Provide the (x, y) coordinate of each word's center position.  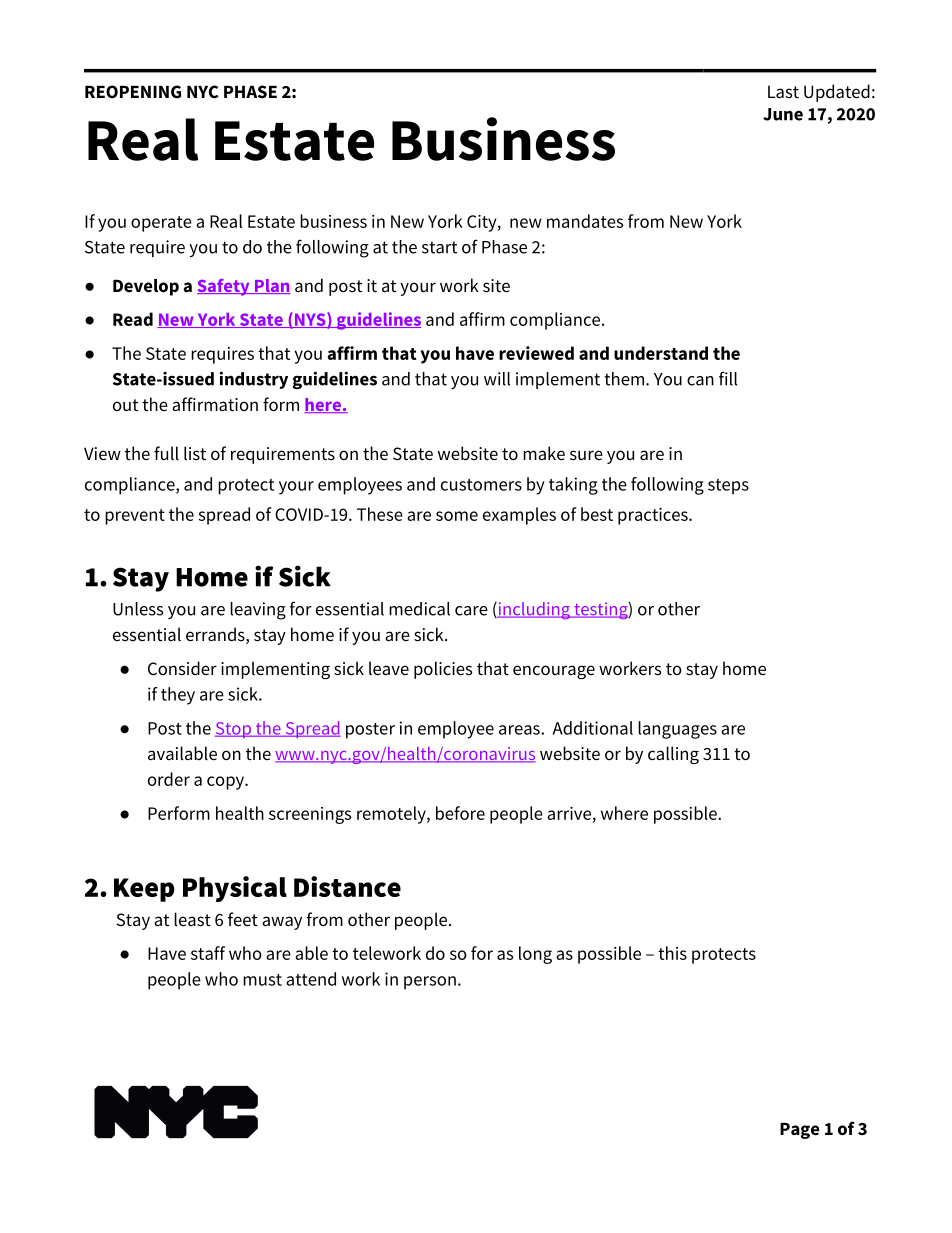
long (535, 955)
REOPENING (133, 91)
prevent (135, 517)
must (262, 980)
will (497, 379)
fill (728, 378)
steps (728, 487)
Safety (224, 287)
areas (520, 730)
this (672, 953)
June (783, 114)
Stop (234, 730)
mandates (585, 221)
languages (677, 730)
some (457, 516)
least (192, 919)
